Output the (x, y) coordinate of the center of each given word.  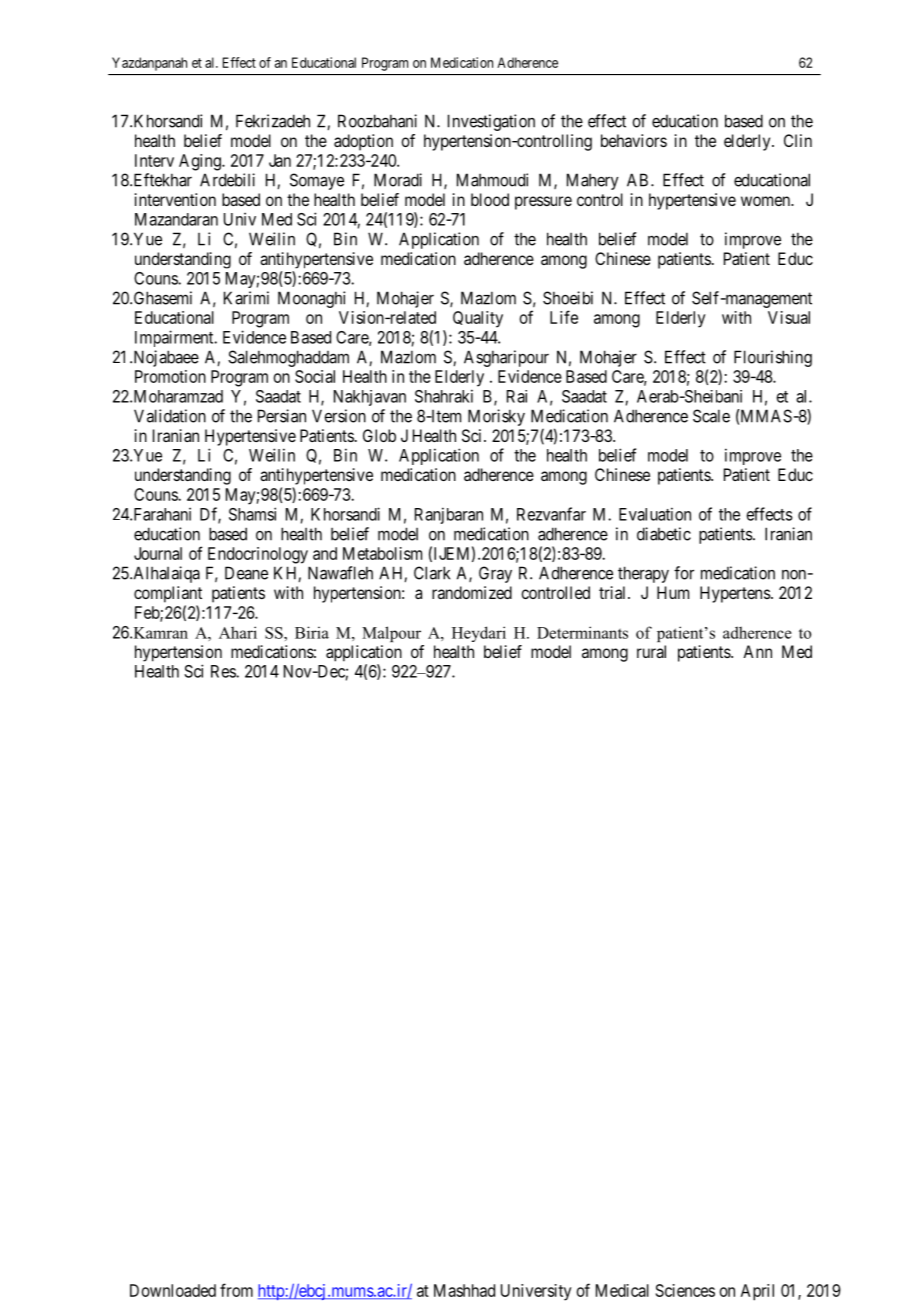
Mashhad (464, 1290)
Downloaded (173, 1290)
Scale (711, 416)
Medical (622, 1290)
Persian (282, 416)
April (757, 1292)
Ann (757, 651)
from (236, 1290)
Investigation (491, 122)
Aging (201, 162)
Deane (246, 573)
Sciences (685, 1290)
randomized (472, 592)
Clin (798, 140)
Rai (517, 396)
